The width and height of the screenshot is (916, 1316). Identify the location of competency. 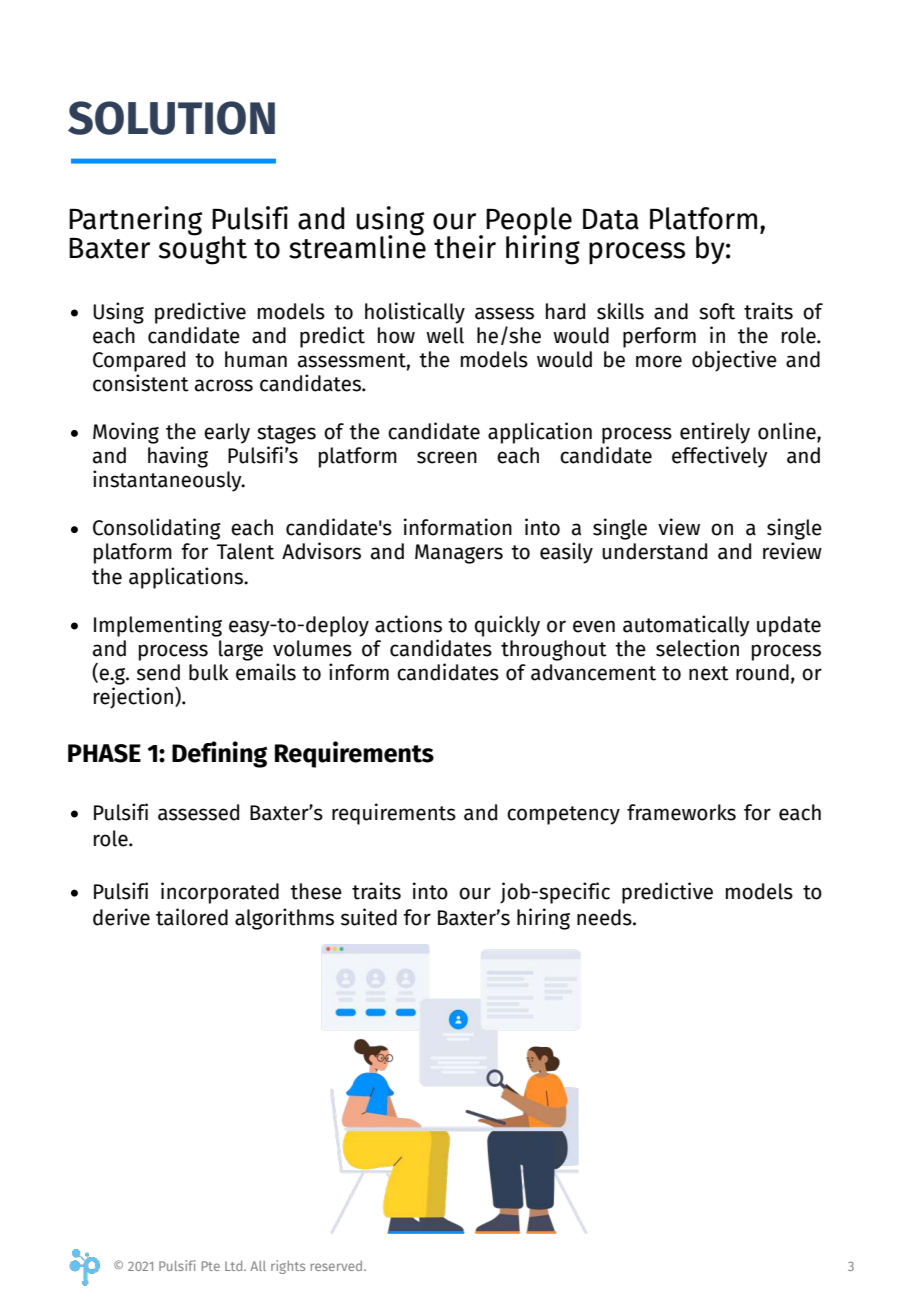
(563, 815).
